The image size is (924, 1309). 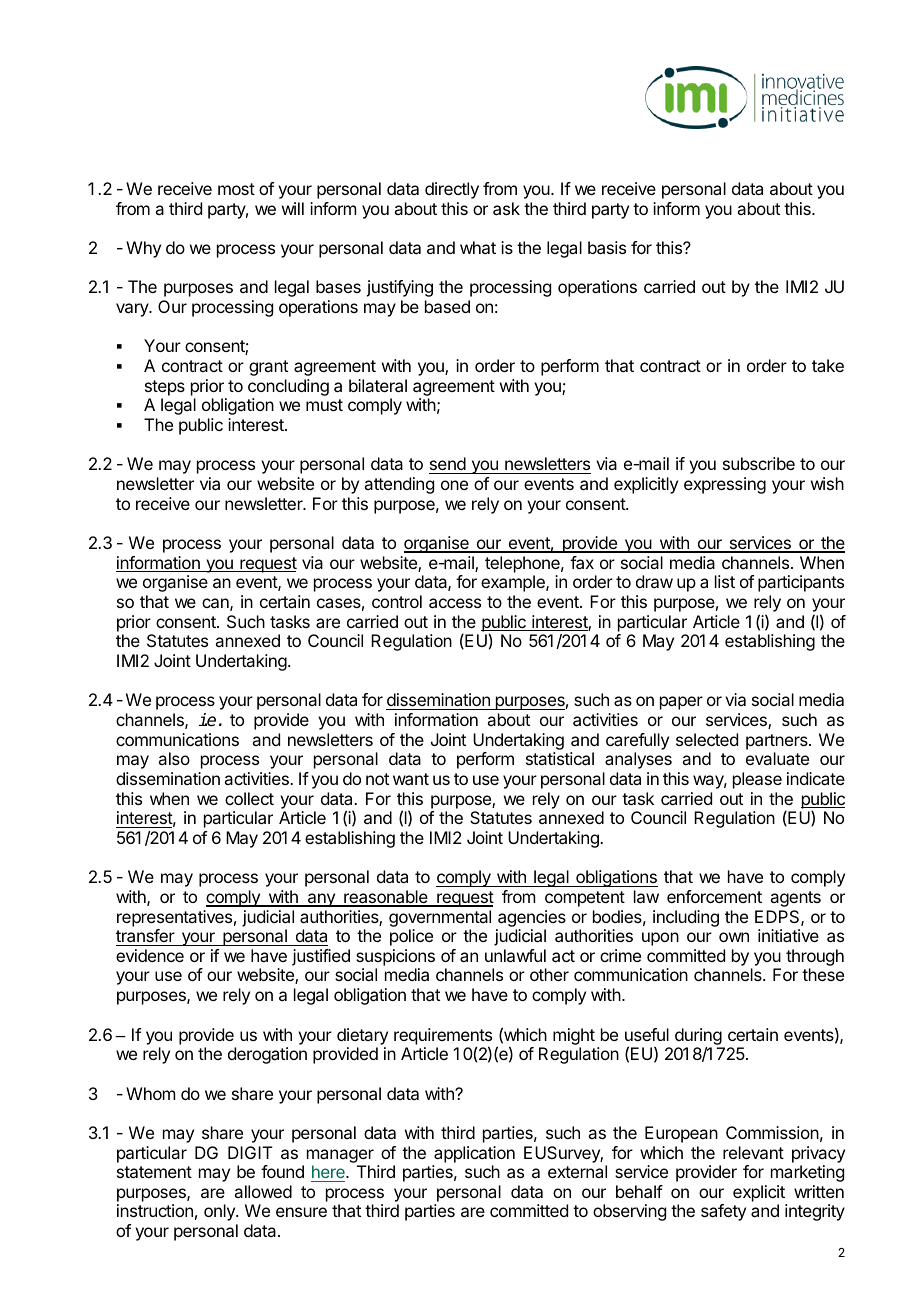 I want to click on statistical, so click(x=560, y=758).
